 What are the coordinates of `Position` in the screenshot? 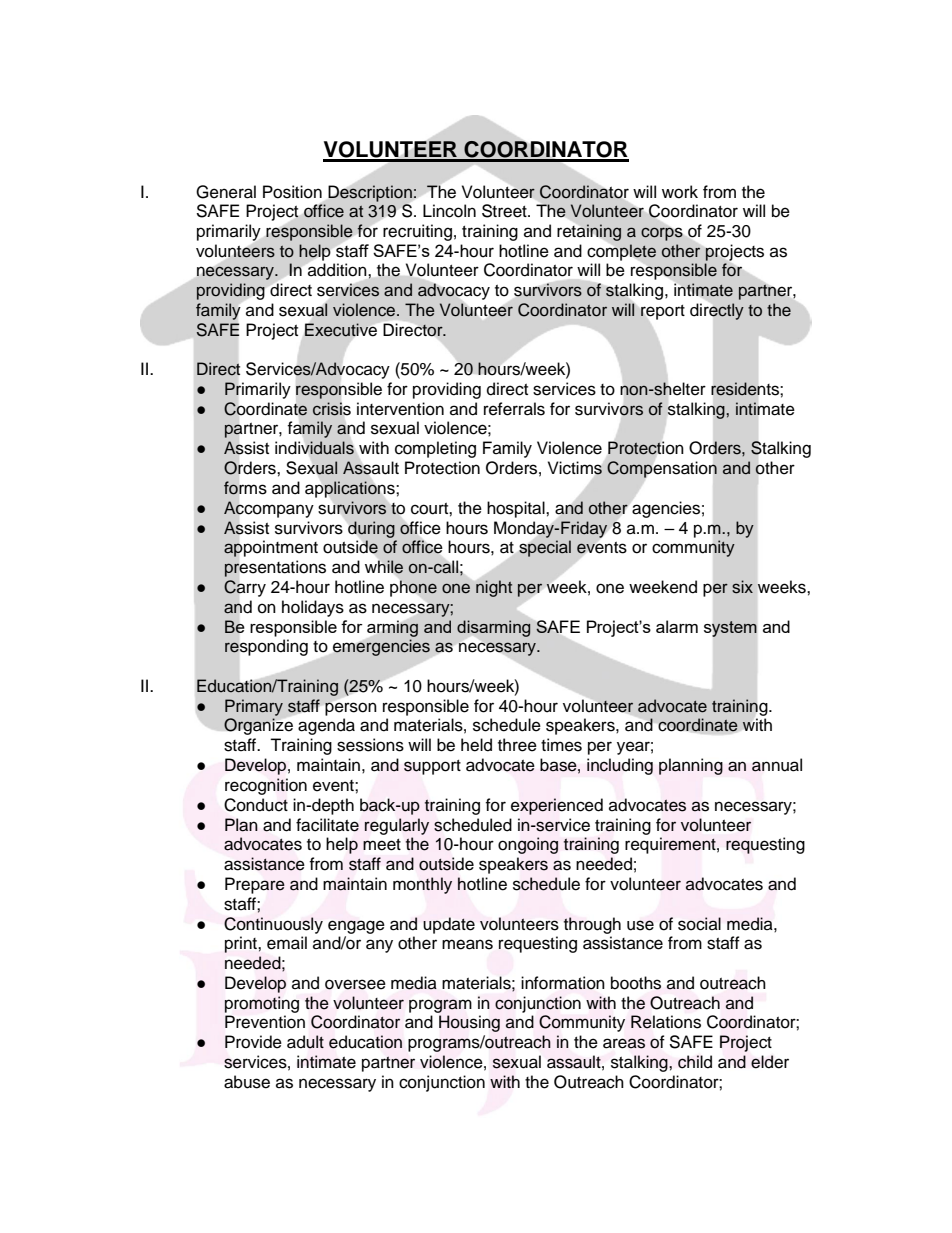 It's located at (292, 192).
